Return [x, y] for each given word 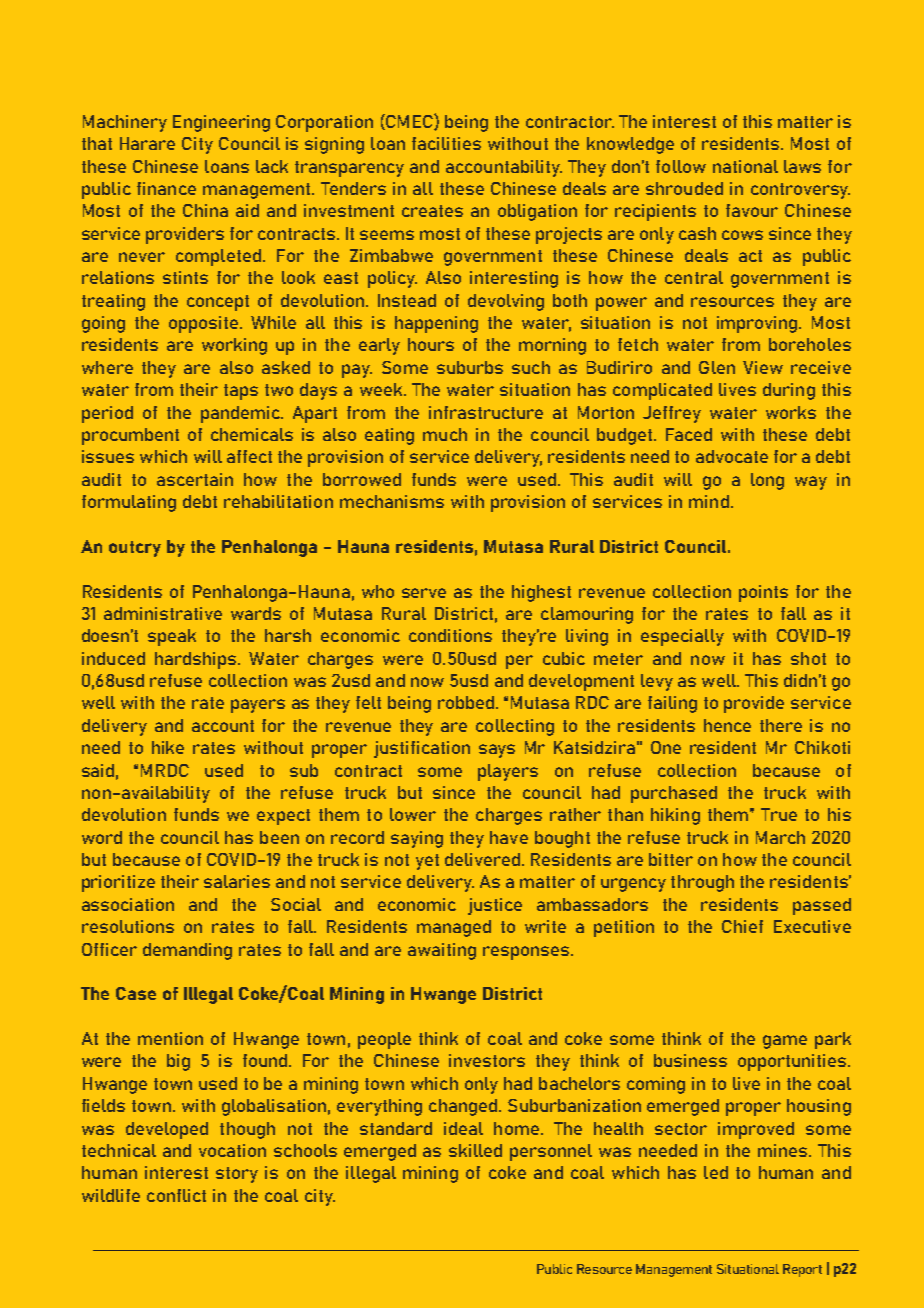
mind [709, 501]
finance [166, 188]
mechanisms [392, 501]
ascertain [195, 479]
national [745, 166]
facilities [446, 143]
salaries [237, 881]
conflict [176, 1195]
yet [427, 862]
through [702, 883]
